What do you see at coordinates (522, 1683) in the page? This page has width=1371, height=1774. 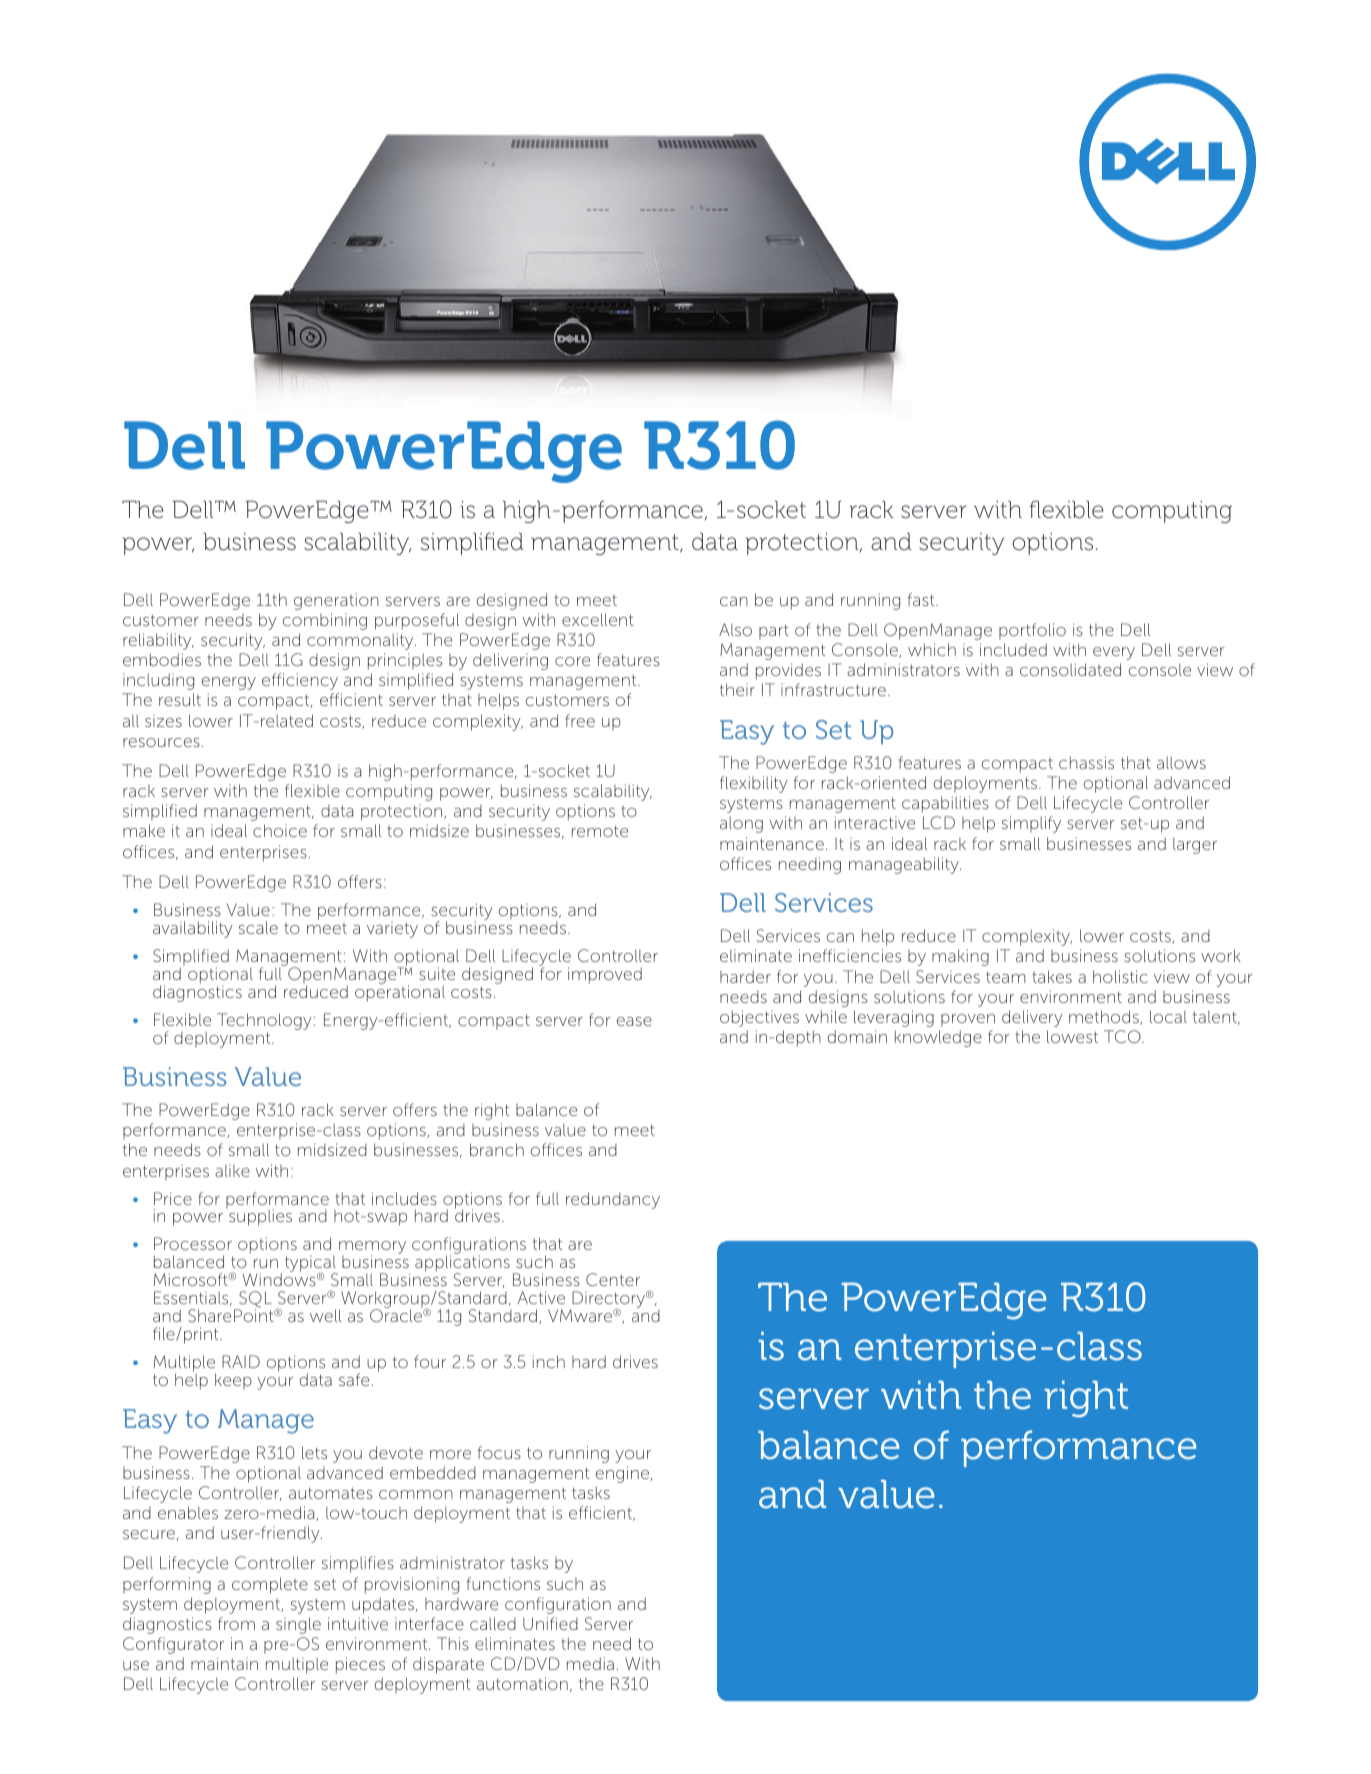 I see `automation` at bounding box center [522, 1683].
